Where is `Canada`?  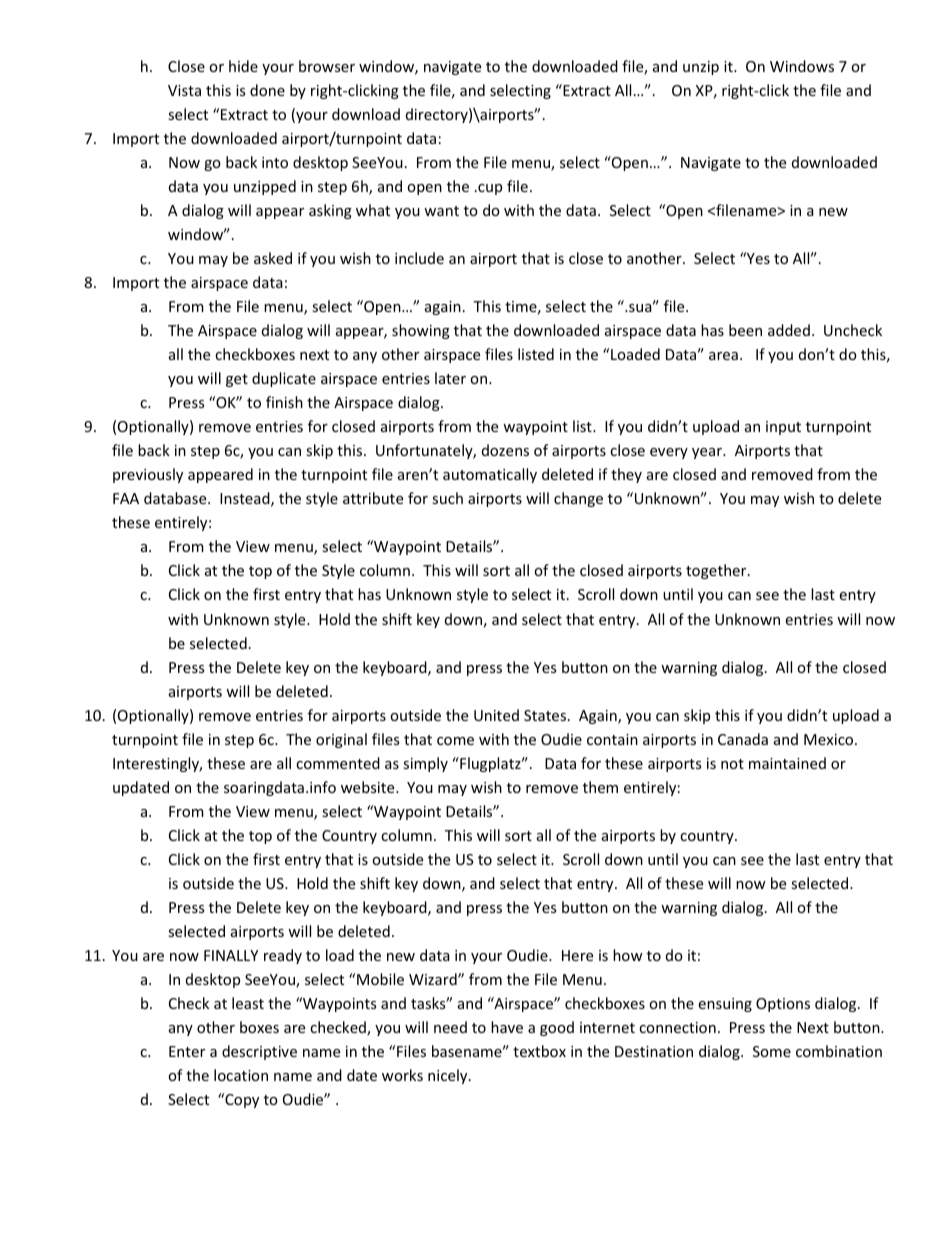 Canada is located at coordinates (743, 739).
